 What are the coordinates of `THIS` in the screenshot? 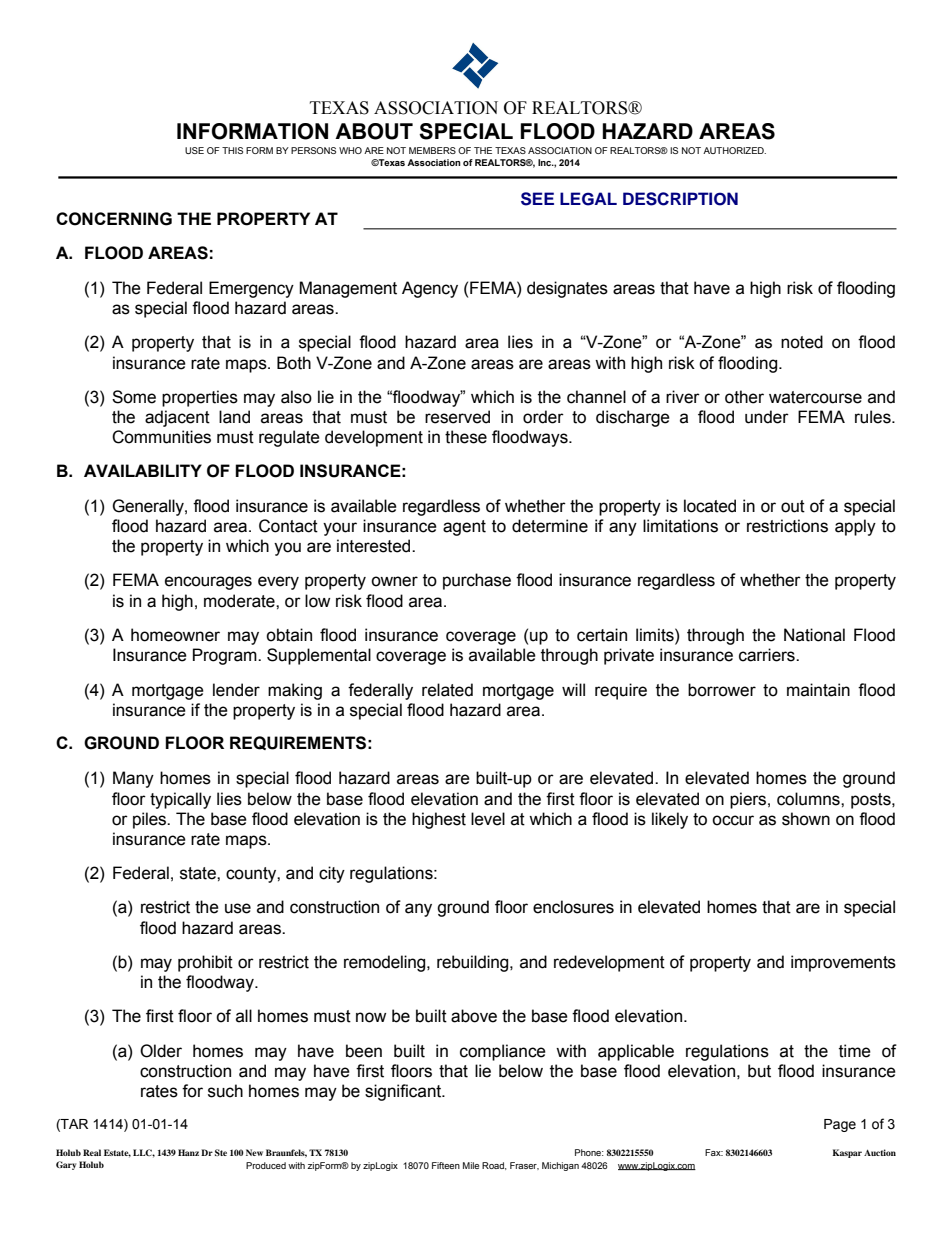 It's located at (232, 150).
